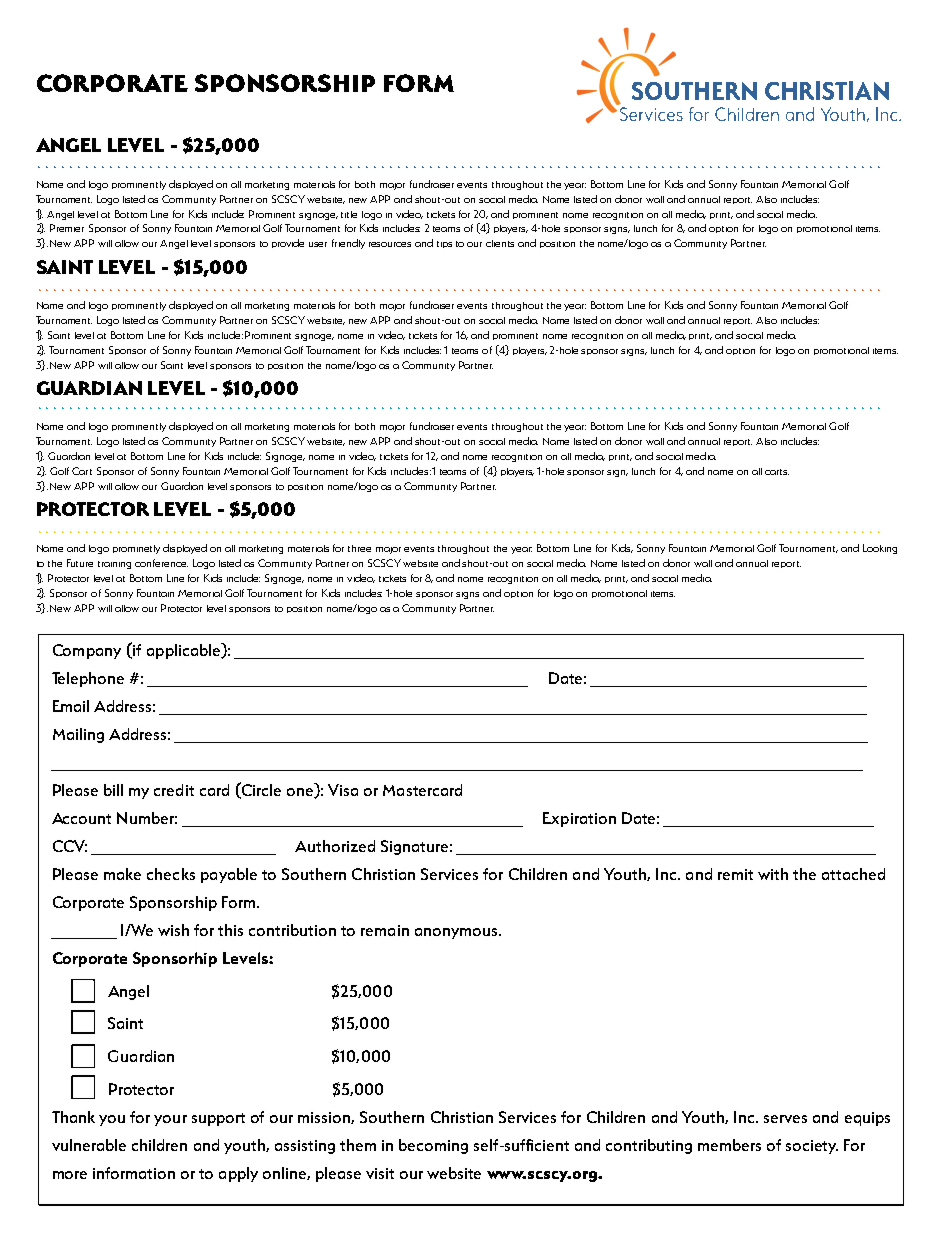 The image size is (952, 1233). What do you see at coordinates (185, 651) in the screenshot?
I see `applicable` at bounding box center [185, 651].
